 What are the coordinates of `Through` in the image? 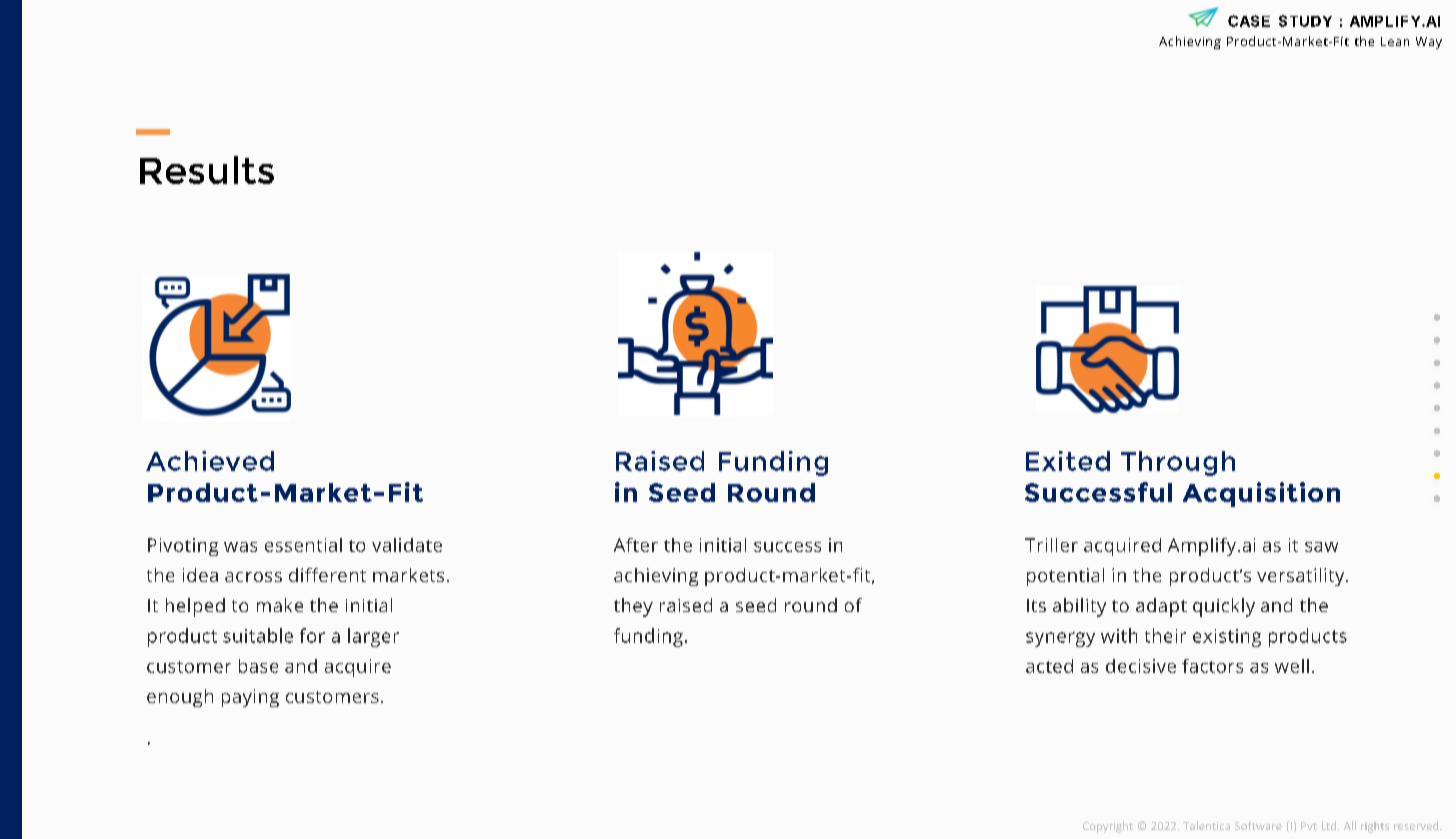 It's located at (1178, 463).
